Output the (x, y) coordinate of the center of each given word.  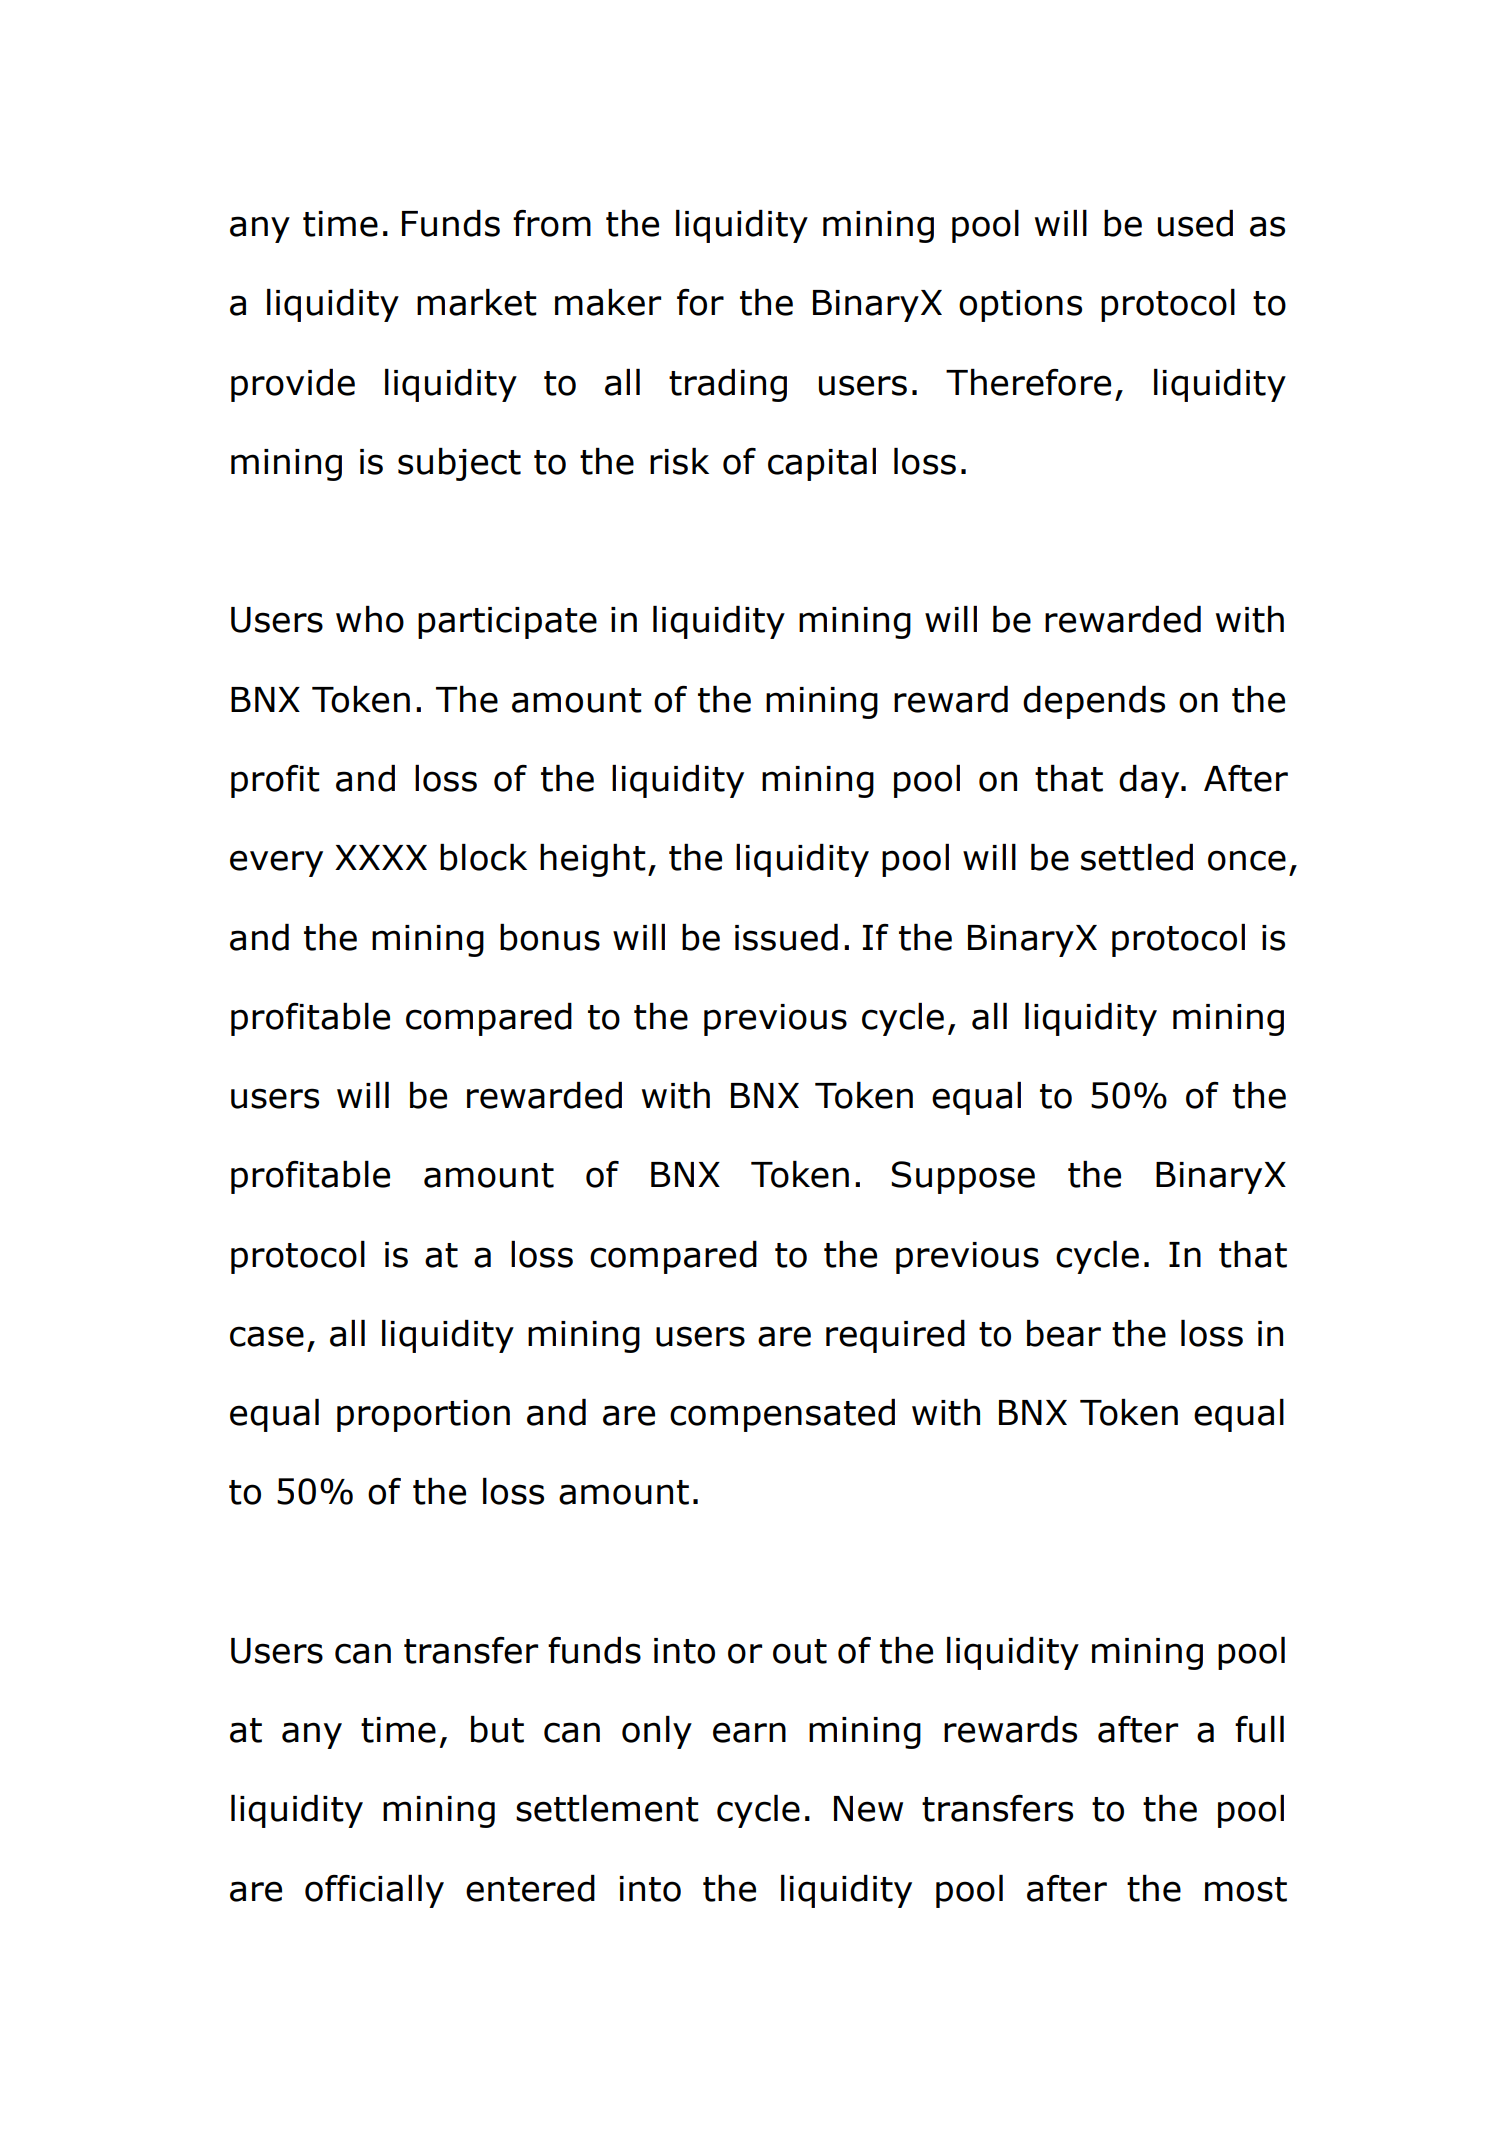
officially (374, 1891)
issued (786, 937)
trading (728, 385)
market (477, 302)
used (1195, 223)
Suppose (963, 1177)
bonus (550, 937)
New (868, 1809)
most (1246, 1889)
